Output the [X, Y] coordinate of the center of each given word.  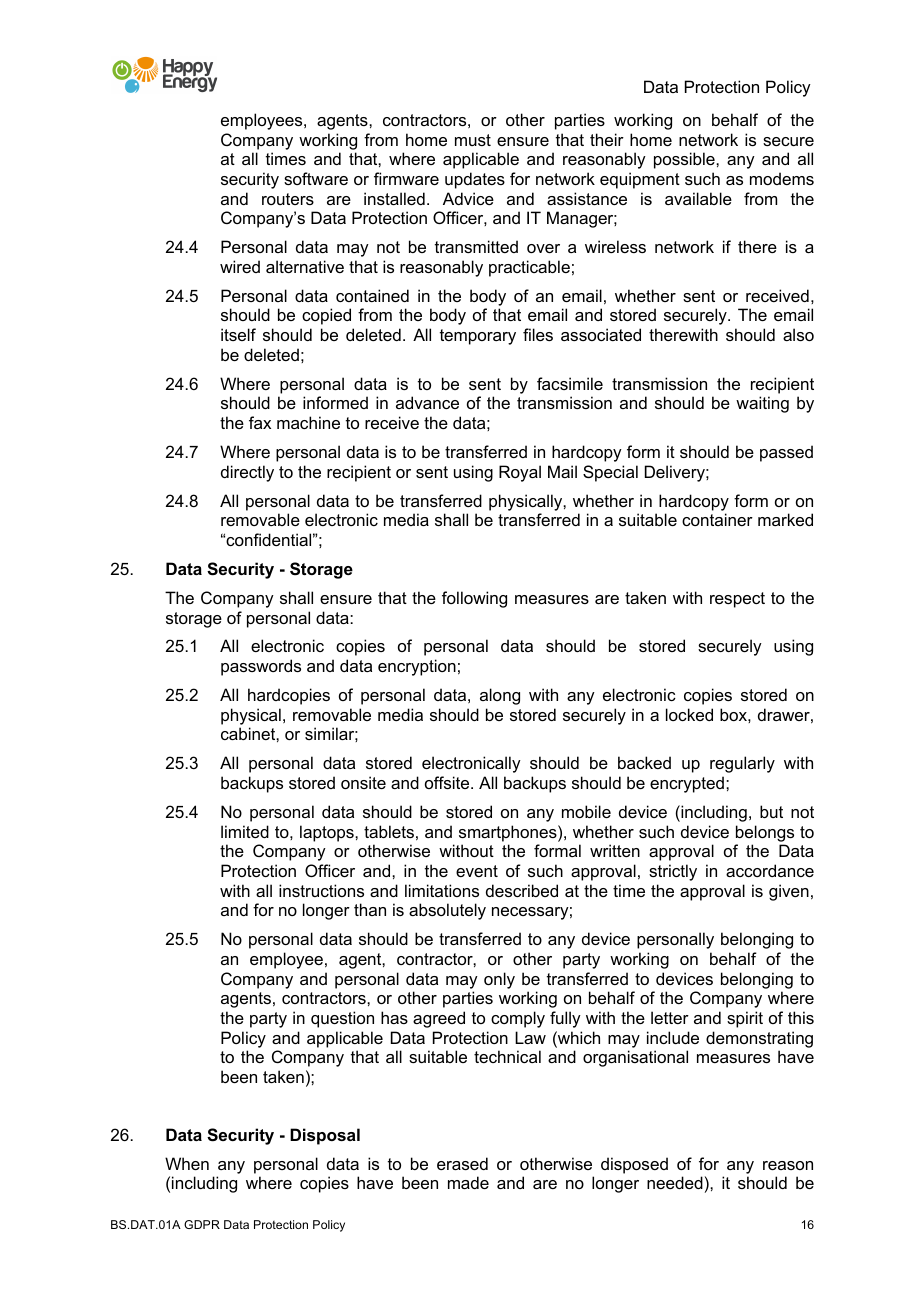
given [789, 892]
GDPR [202, 1224]
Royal [520, 473]
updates [475, 180]
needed [675, 1182]
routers [288, 199]
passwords [261, 667]
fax [260, 422]
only [499, 980]
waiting [762, 404]
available [698, 198]
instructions [321, 890]
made [468, 1182]
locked [689, 714]
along [500, 696]
